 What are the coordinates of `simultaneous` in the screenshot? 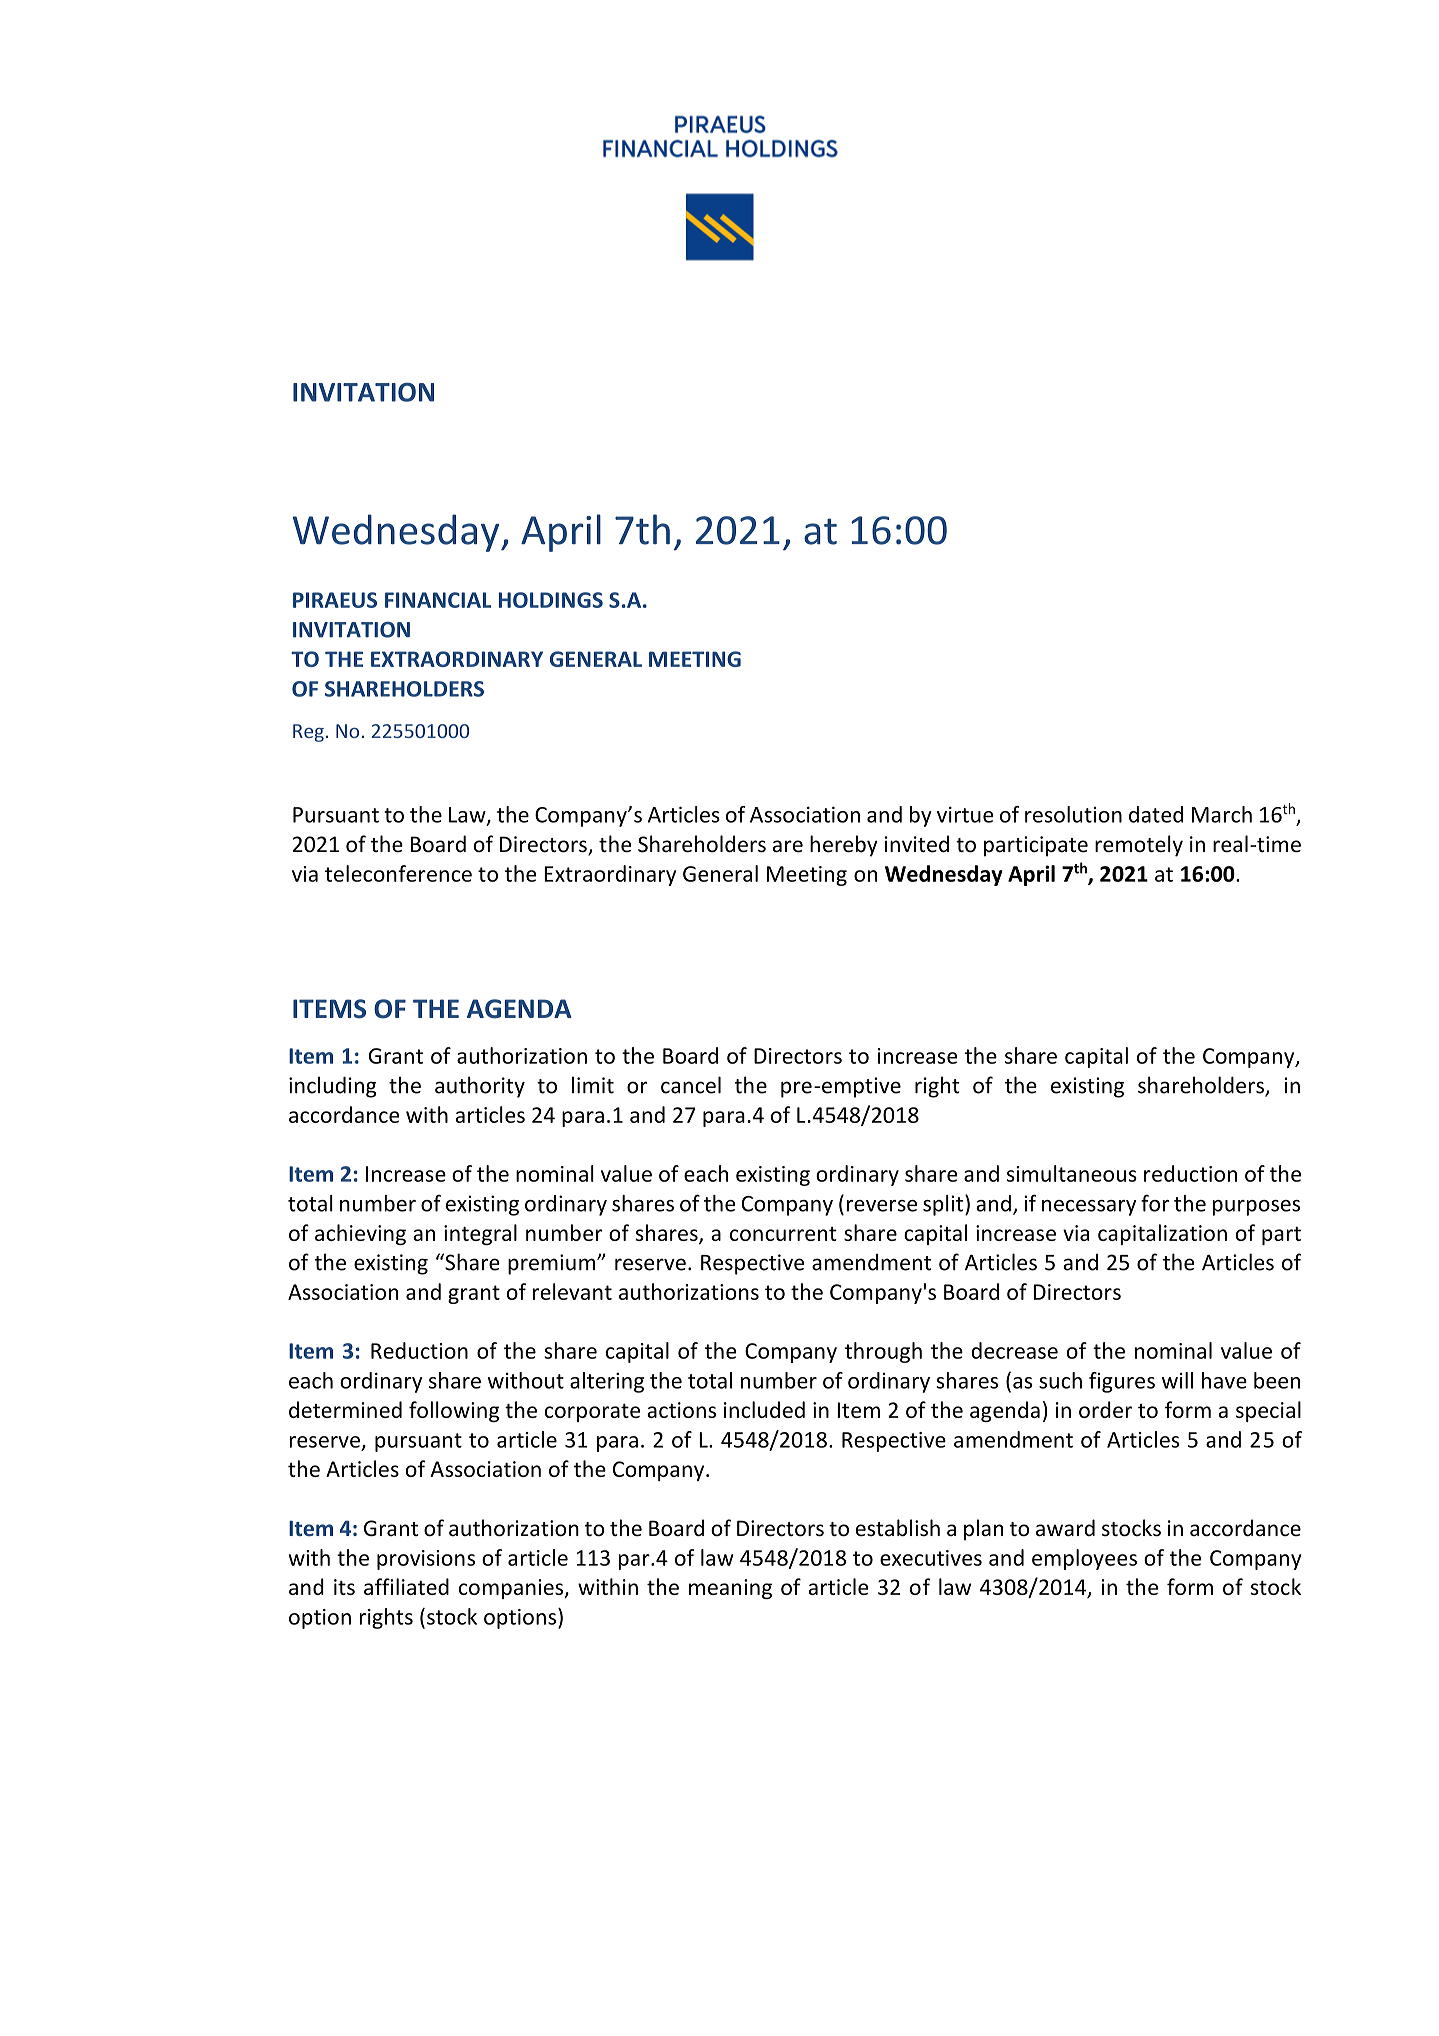 It's located at (1072, 1173).
